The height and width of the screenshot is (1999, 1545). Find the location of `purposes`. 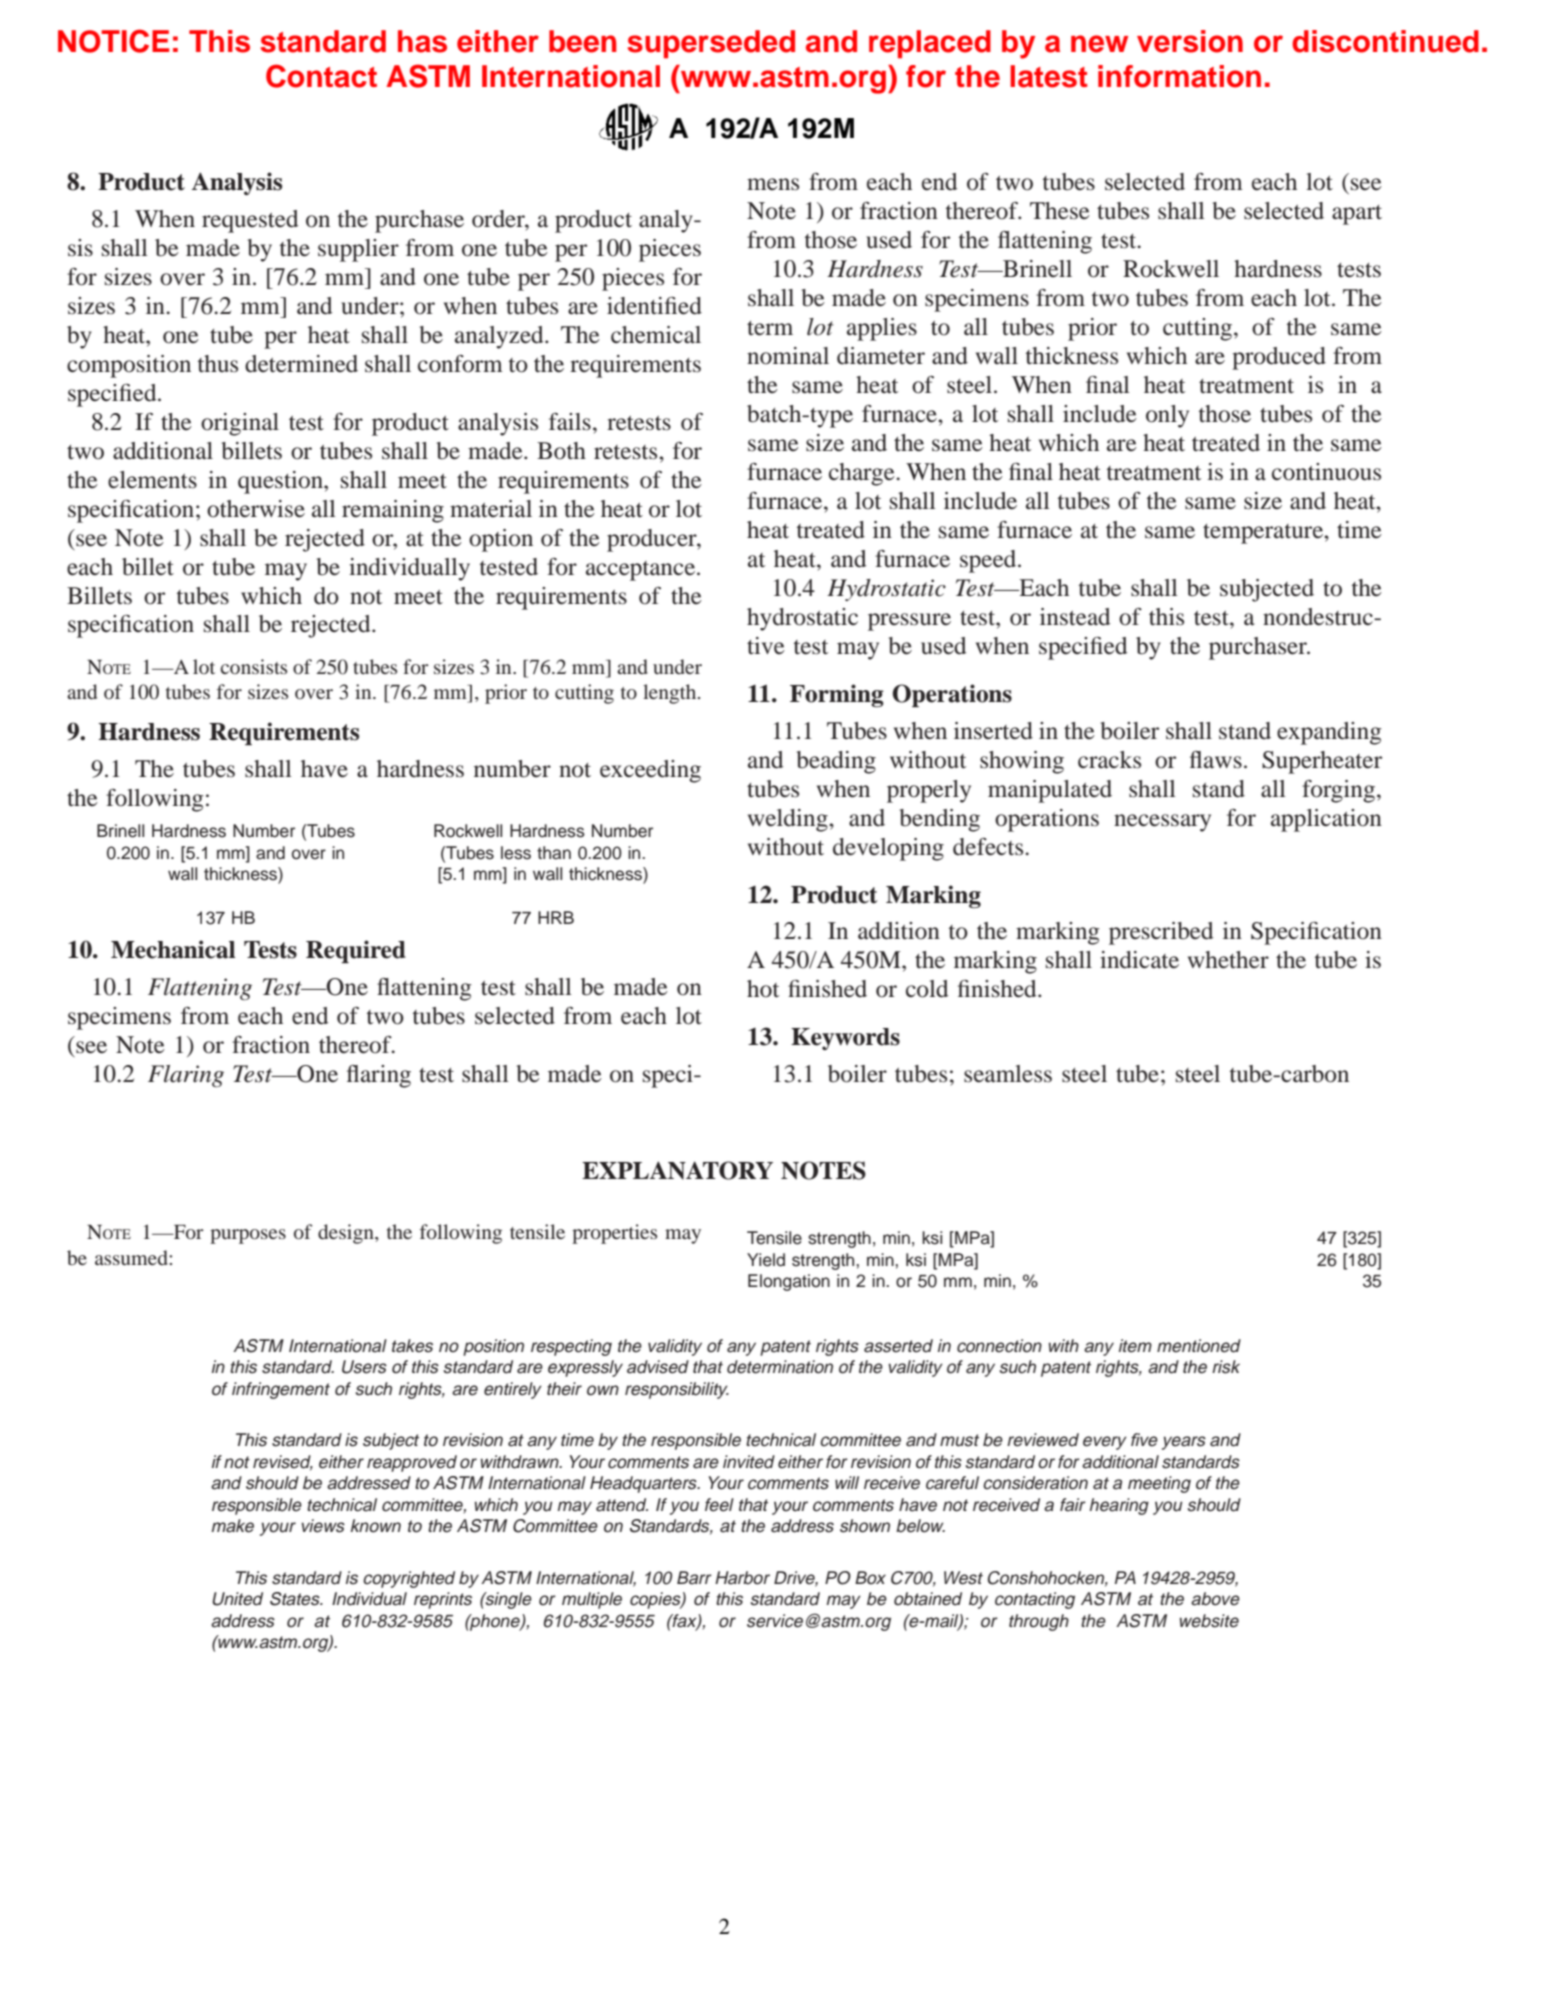

purposes is located at coordinates (248, 1236).
